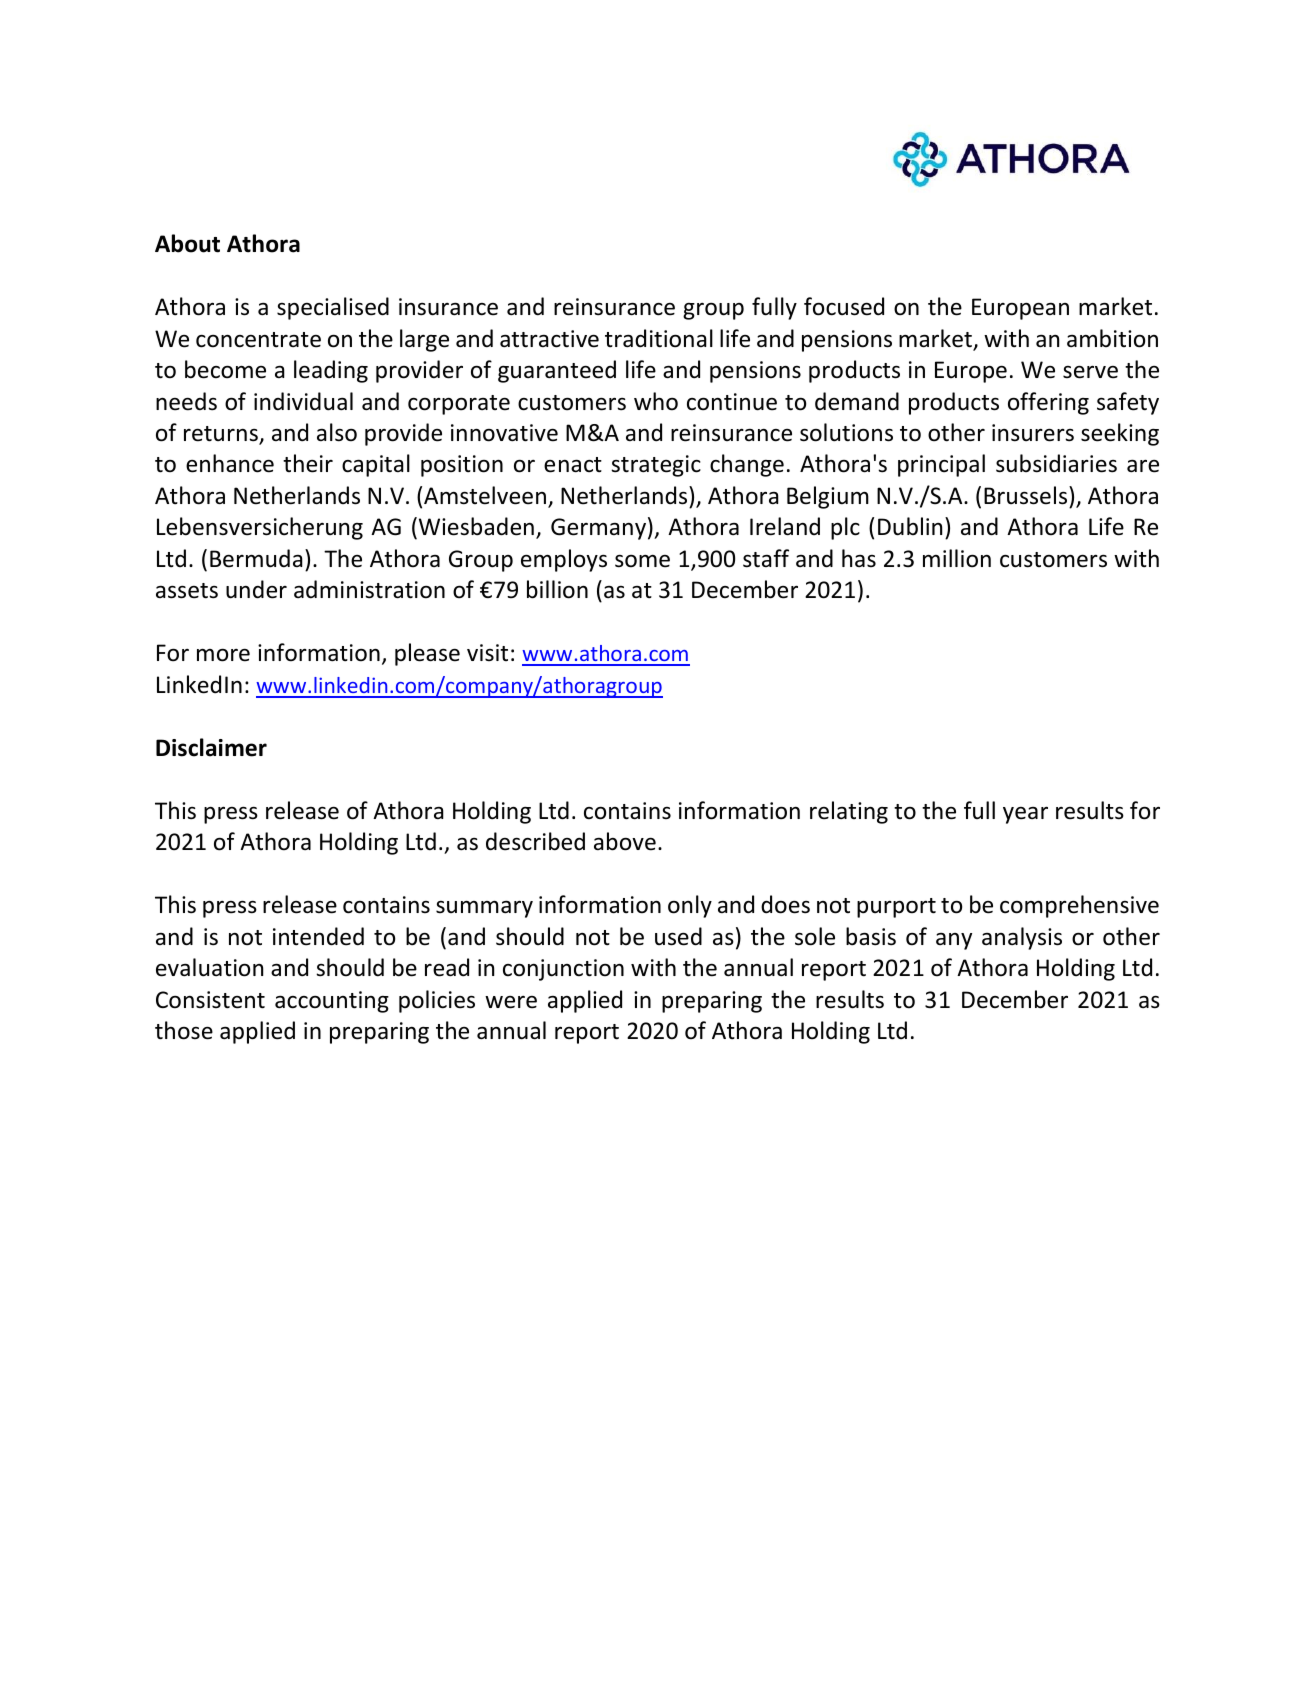 The width and height of the screenshot is (1315, 1702). I want to click on specialised, so click(333, 308).
